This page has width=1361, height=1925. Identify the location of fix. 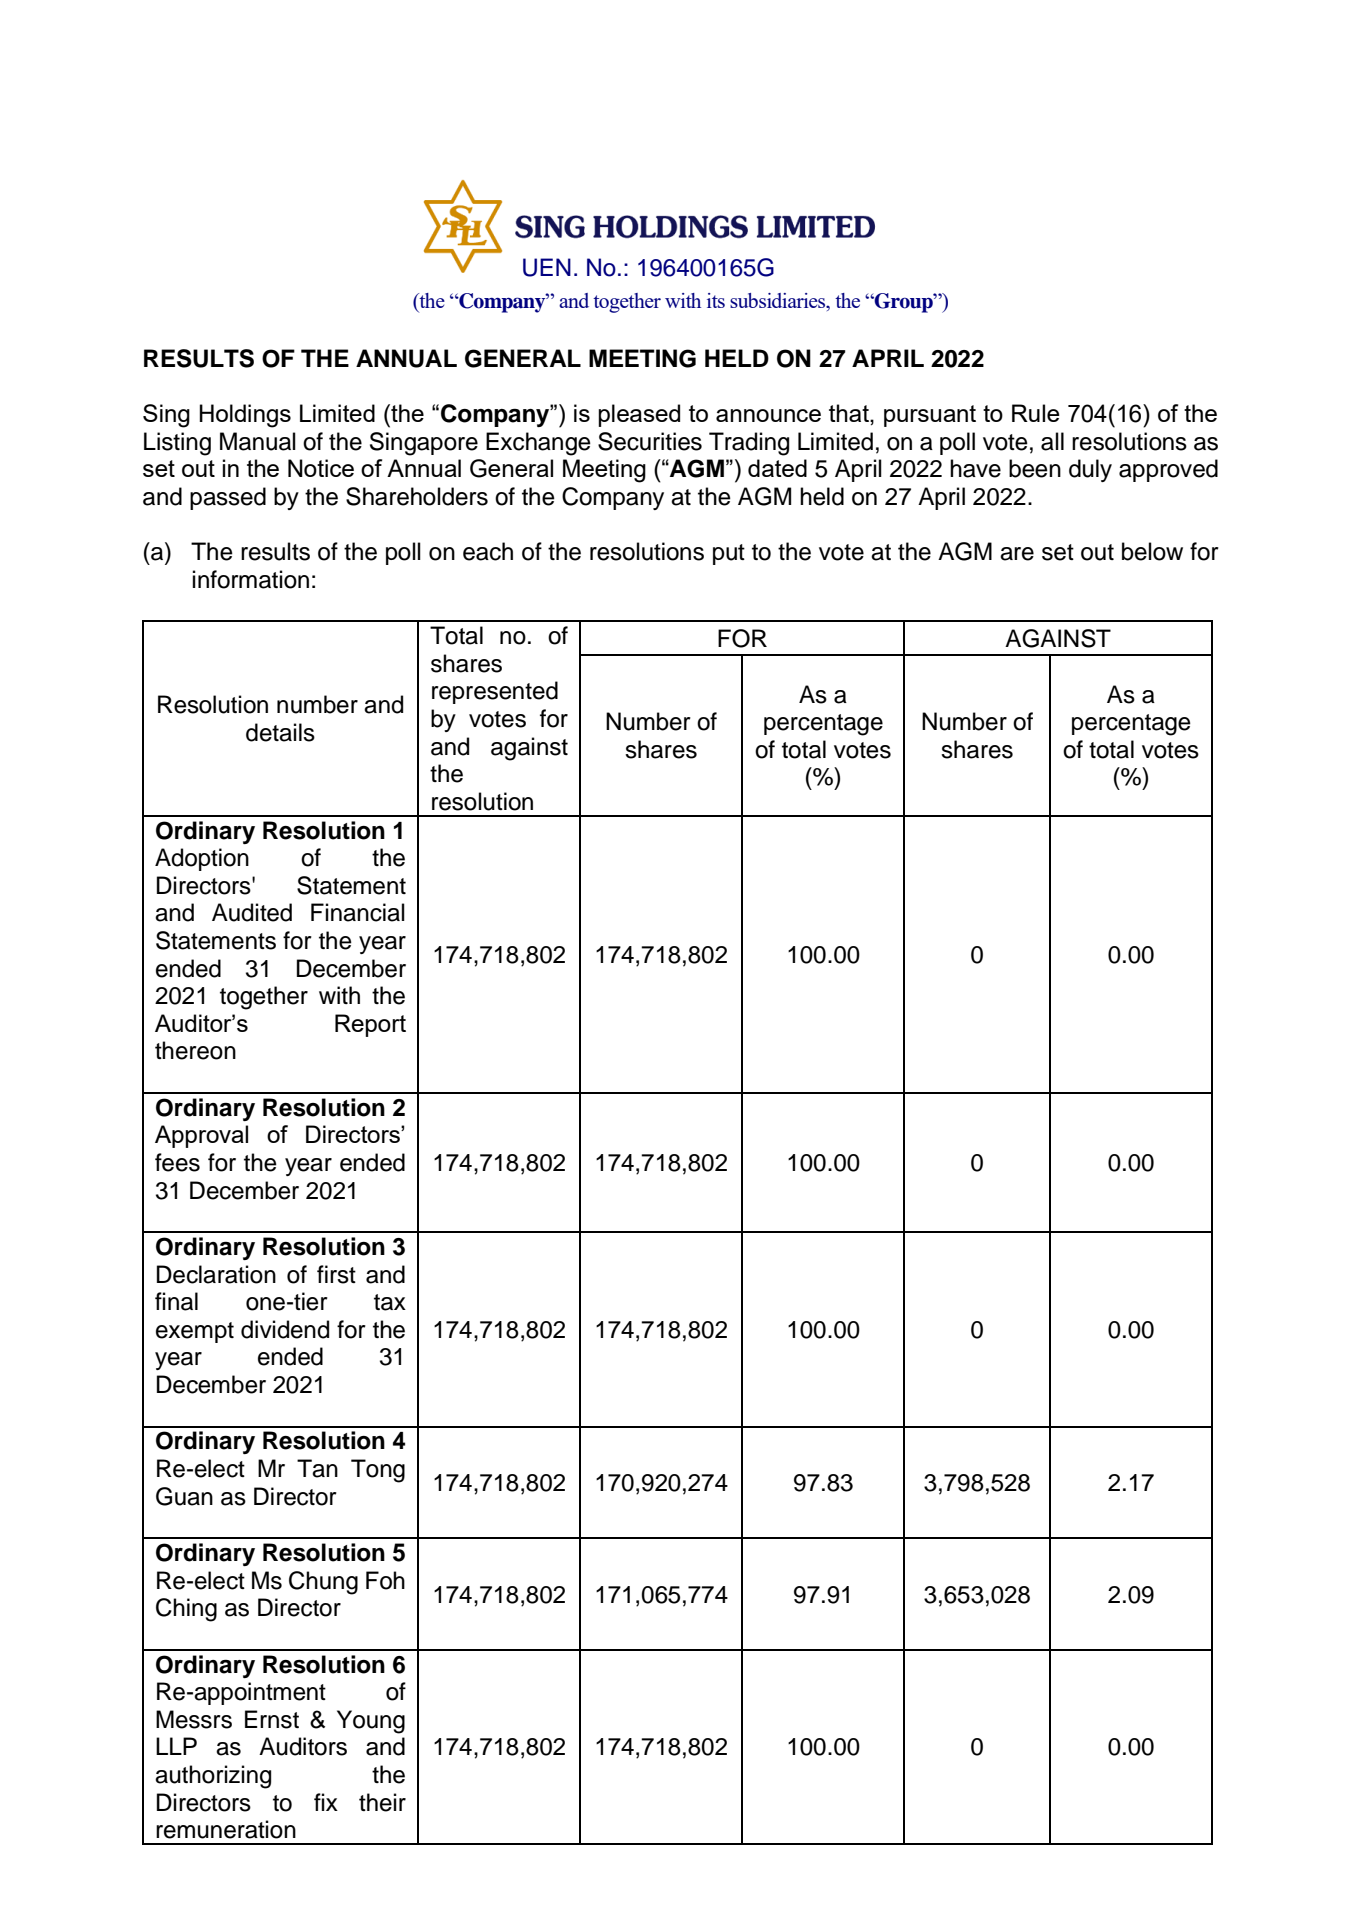
(326, 1802).
